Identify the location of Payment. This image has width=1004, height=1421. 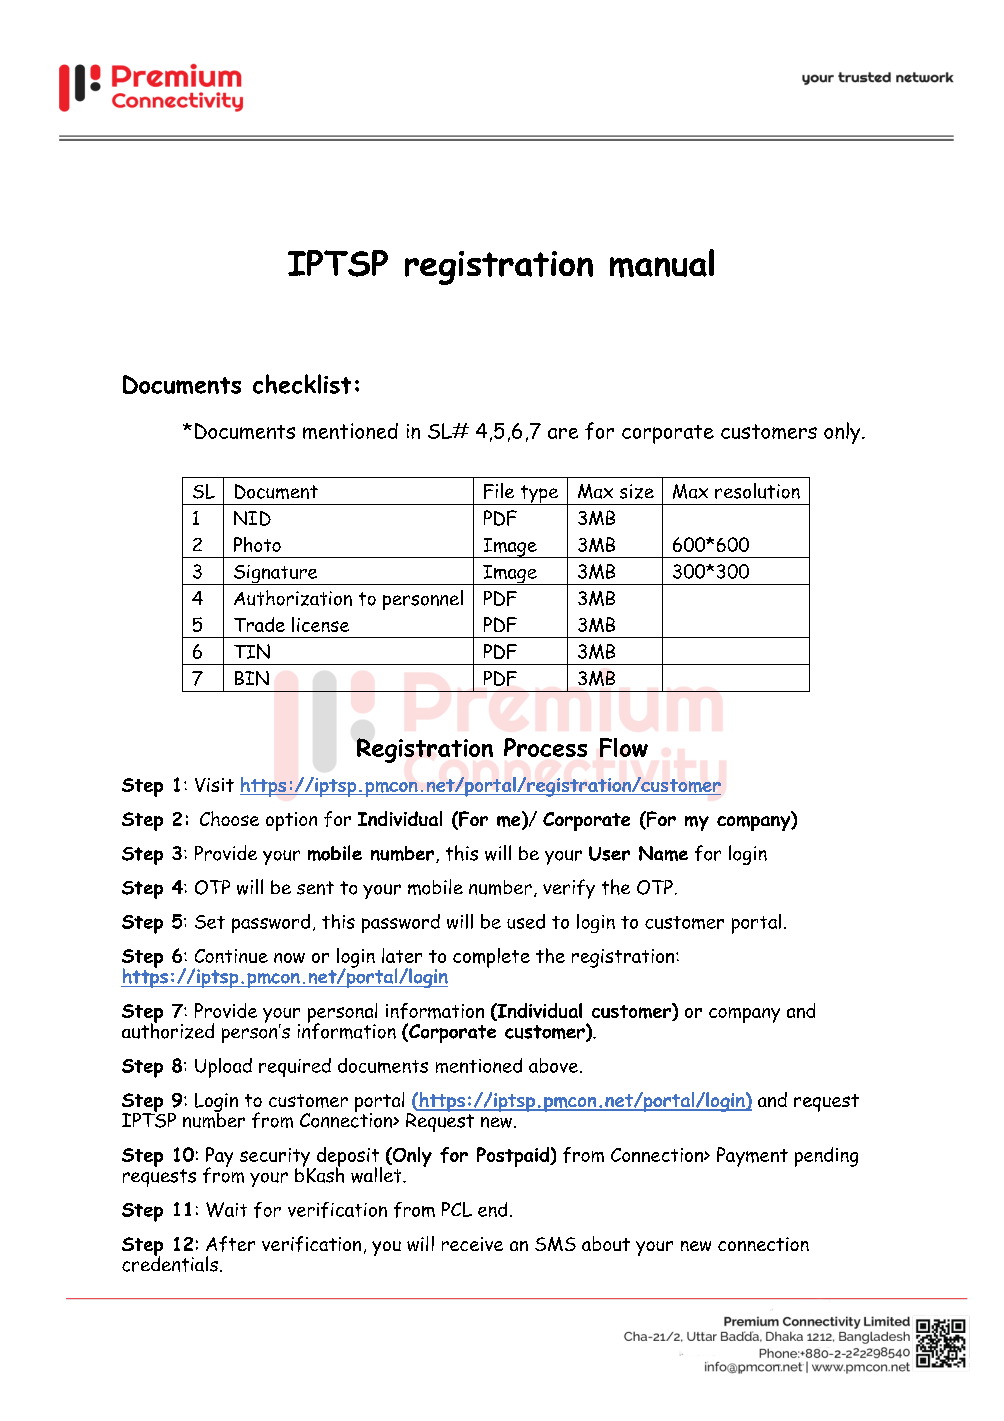
(752, 1157).
